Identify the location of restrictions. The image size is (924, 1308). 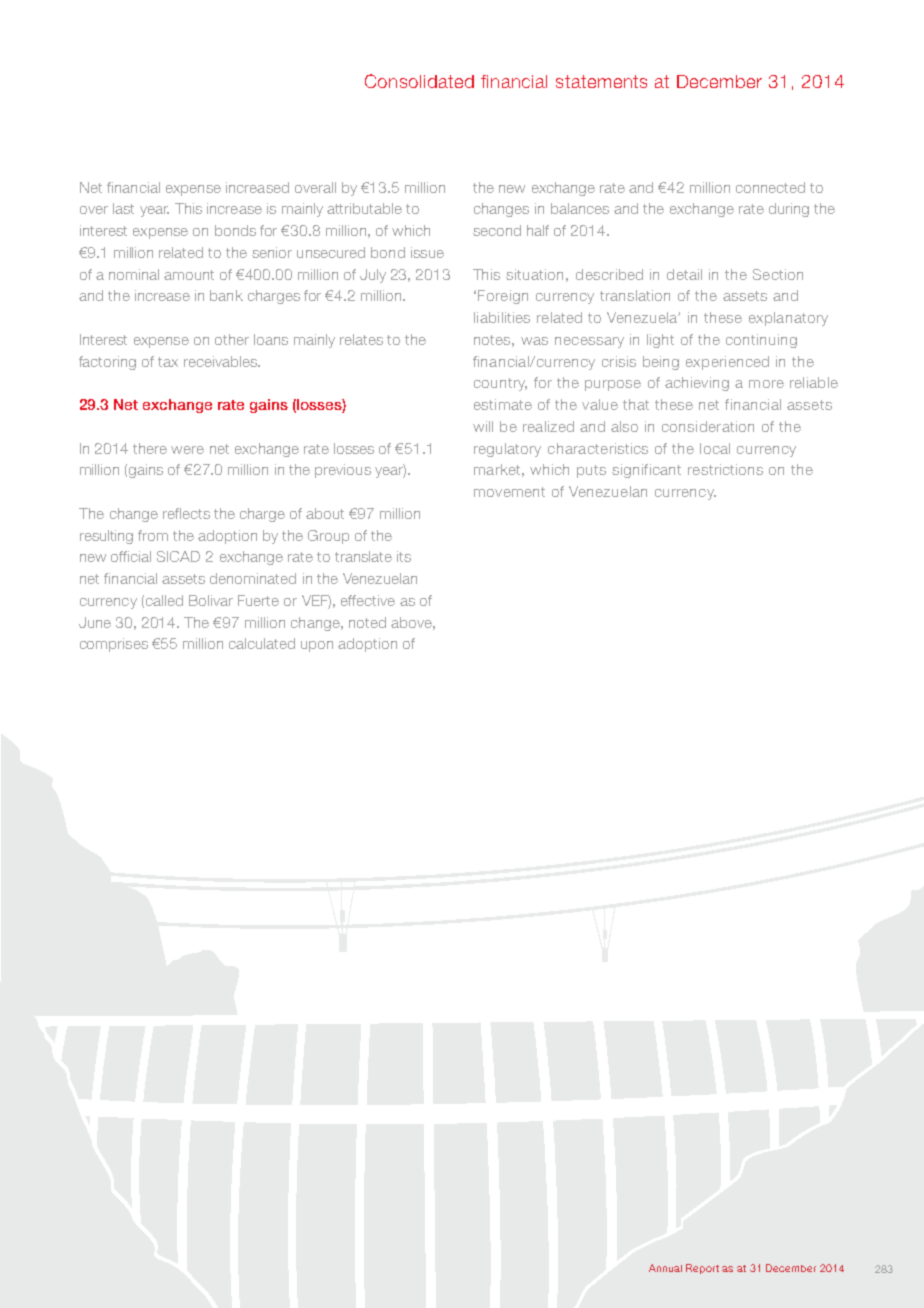
(725, 469).
